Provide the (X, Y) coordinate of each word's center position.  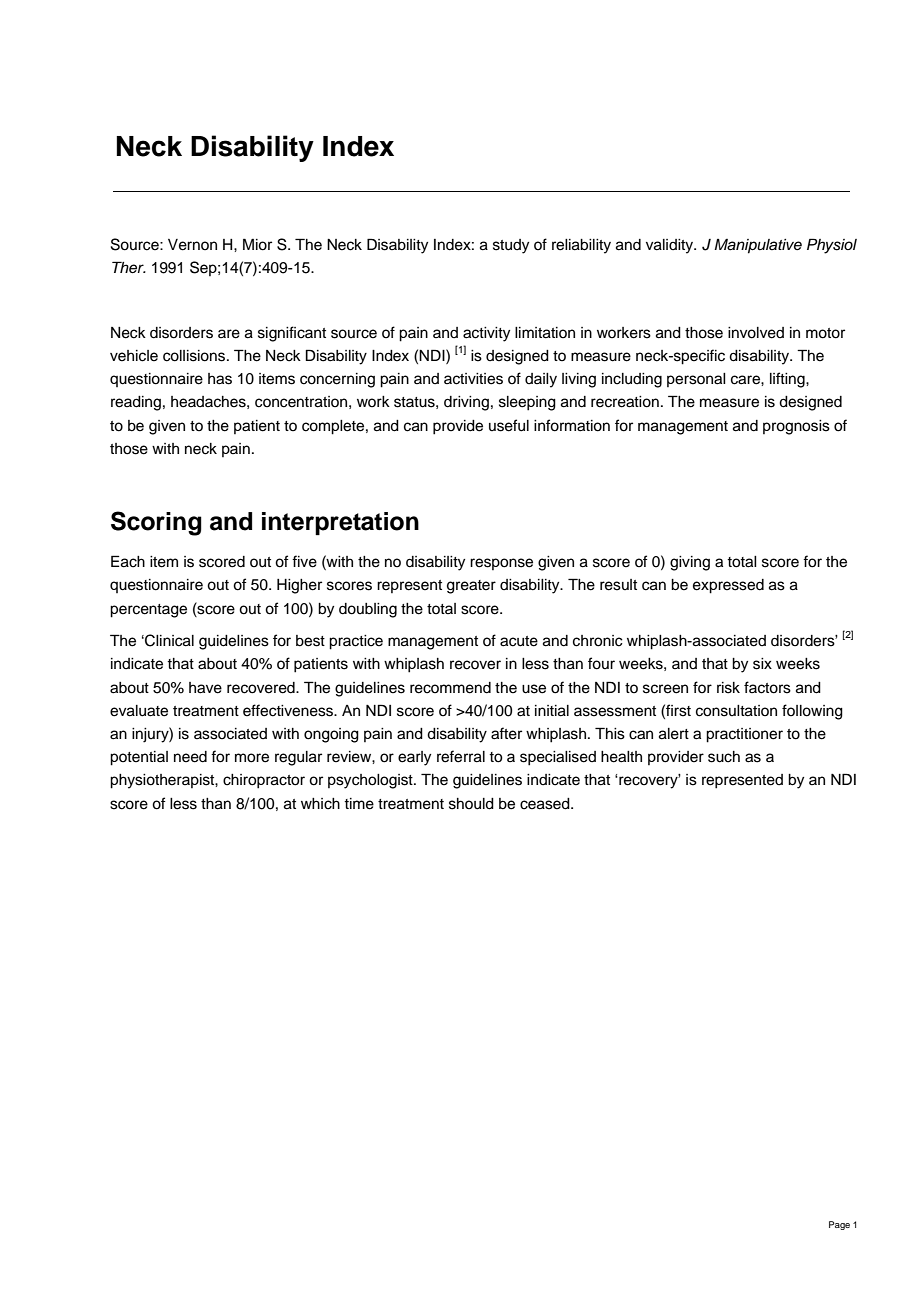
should (471, 804)
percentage (148, 611)
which (320, 804)
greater (471, 587)
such (724, 757)
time (359, 804)
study (511, 246)
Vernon (192, 245)
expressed (728, 586)
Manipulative (758, 246)
